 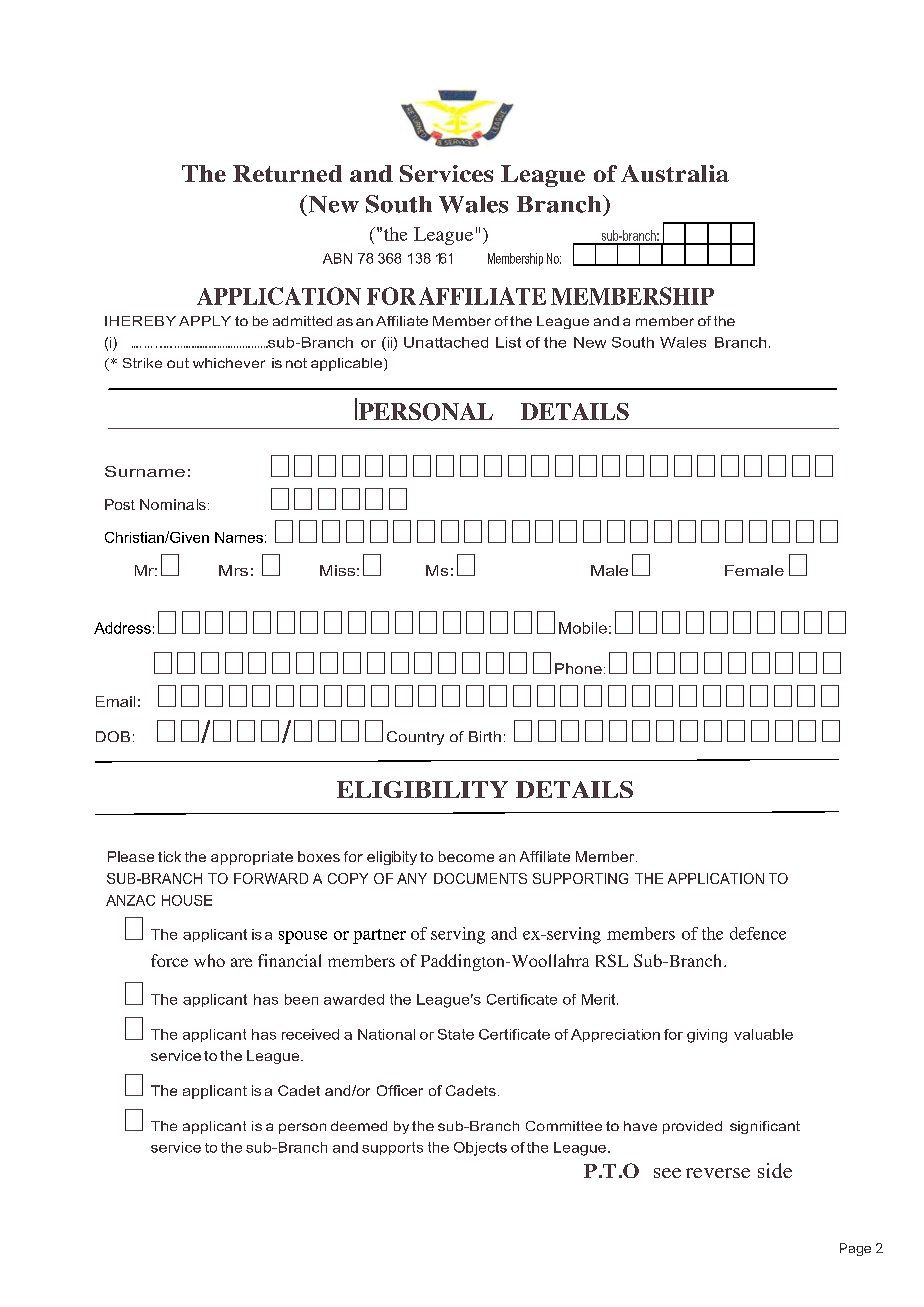 What do you see at coordinates (239, 537) in the document?
I see `Names` at bounding box center [239, 537].
